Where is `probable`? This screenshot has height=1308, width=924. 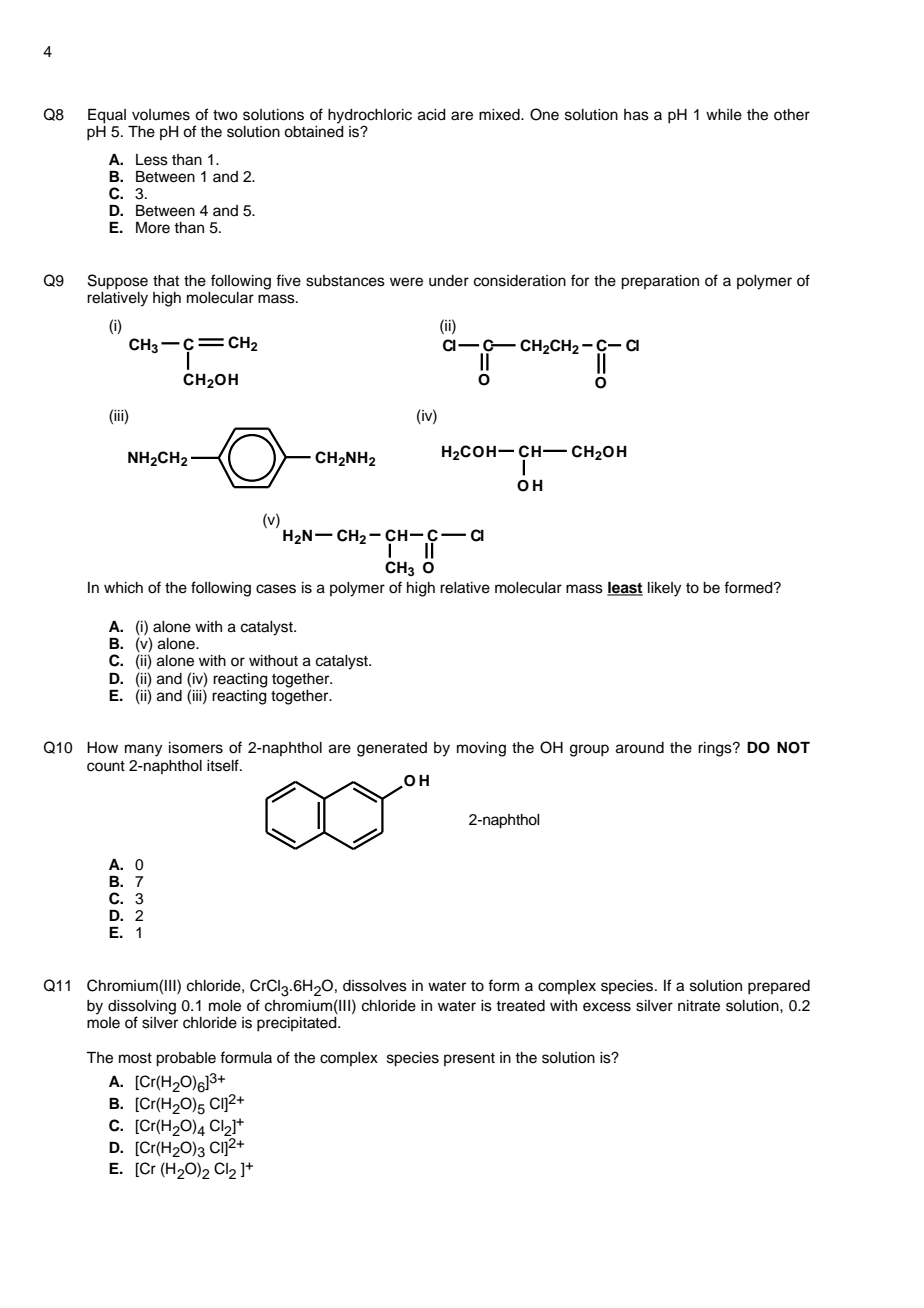
probable is located at coordinates (186, 1059).
